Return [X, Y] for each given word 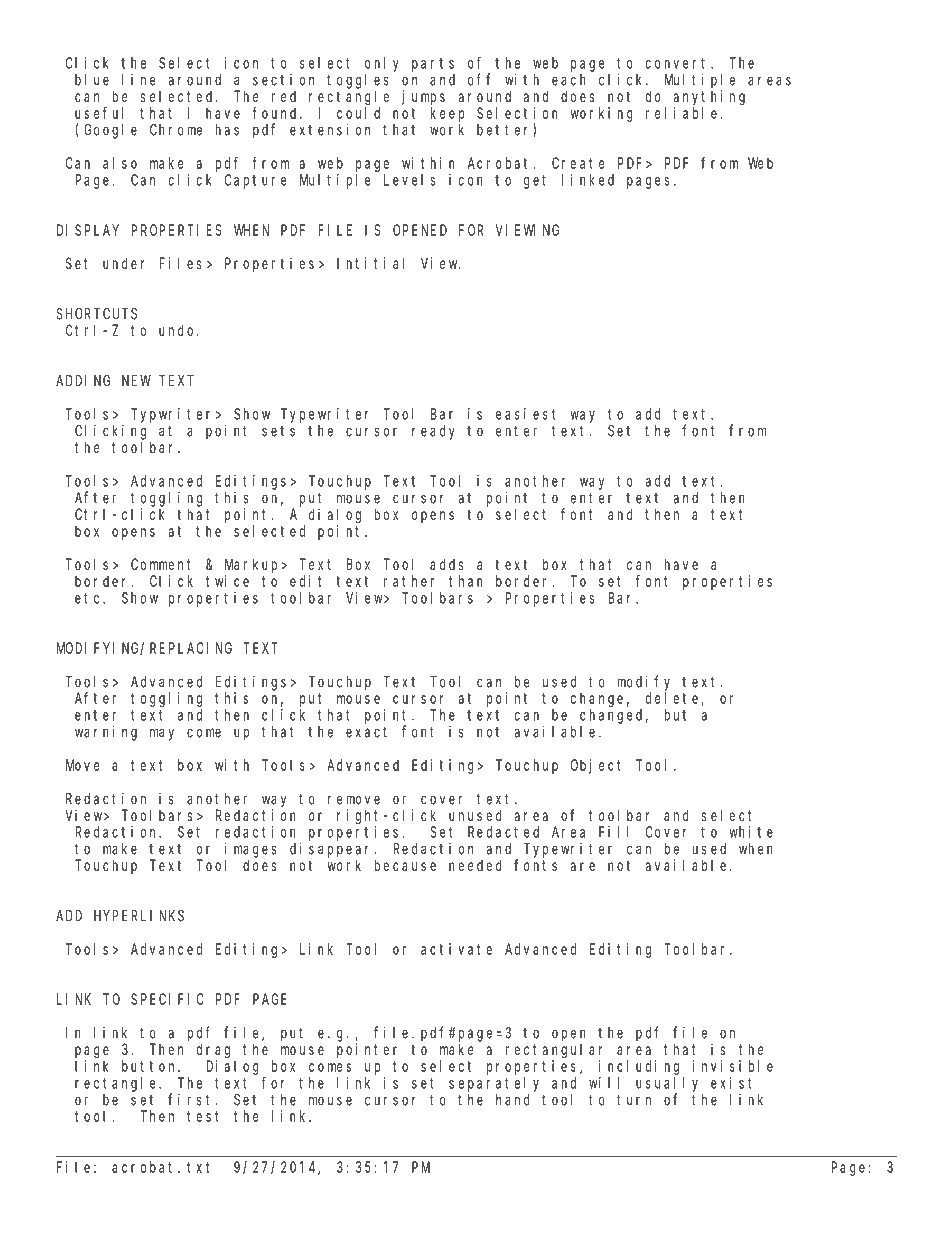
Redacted [503, 832]
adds [447, 564]
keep [448, 114]
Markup [253, 565]
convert [679, 63]
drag [213, 1051]
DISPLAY [88, 230]
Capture [255, 181]
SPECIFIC [167, 999]
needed [475, 865]
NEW [136, 381]
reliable [681, 113]
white [751, 832]
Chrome [176, 130]
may [162, 734]
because [405, 865]
